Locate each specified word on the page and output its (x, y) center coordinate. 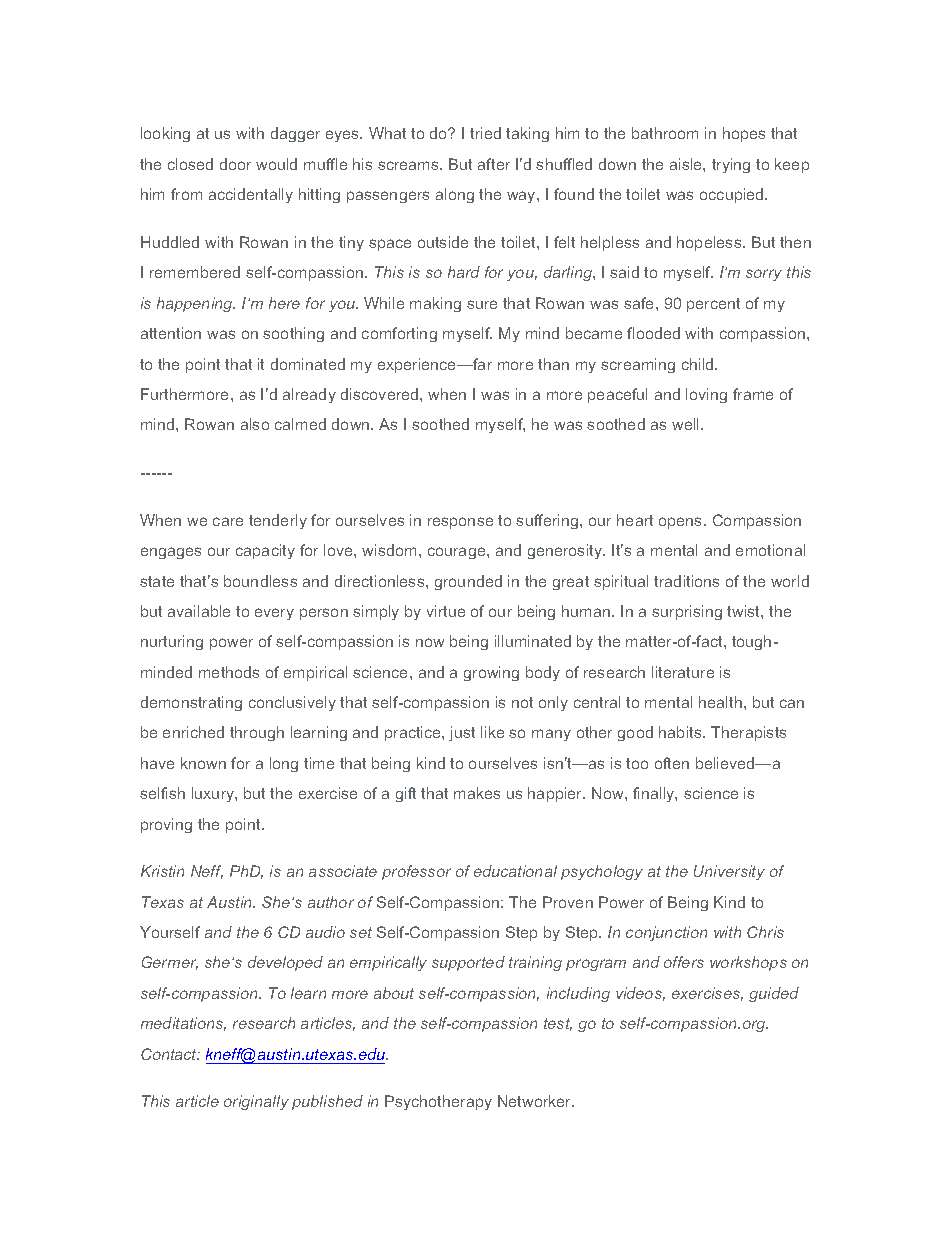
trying (731, 165)
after (494, 164)
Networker (536, 1101)
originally (256, 1102)
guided (774, 994)
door (235, 164)
